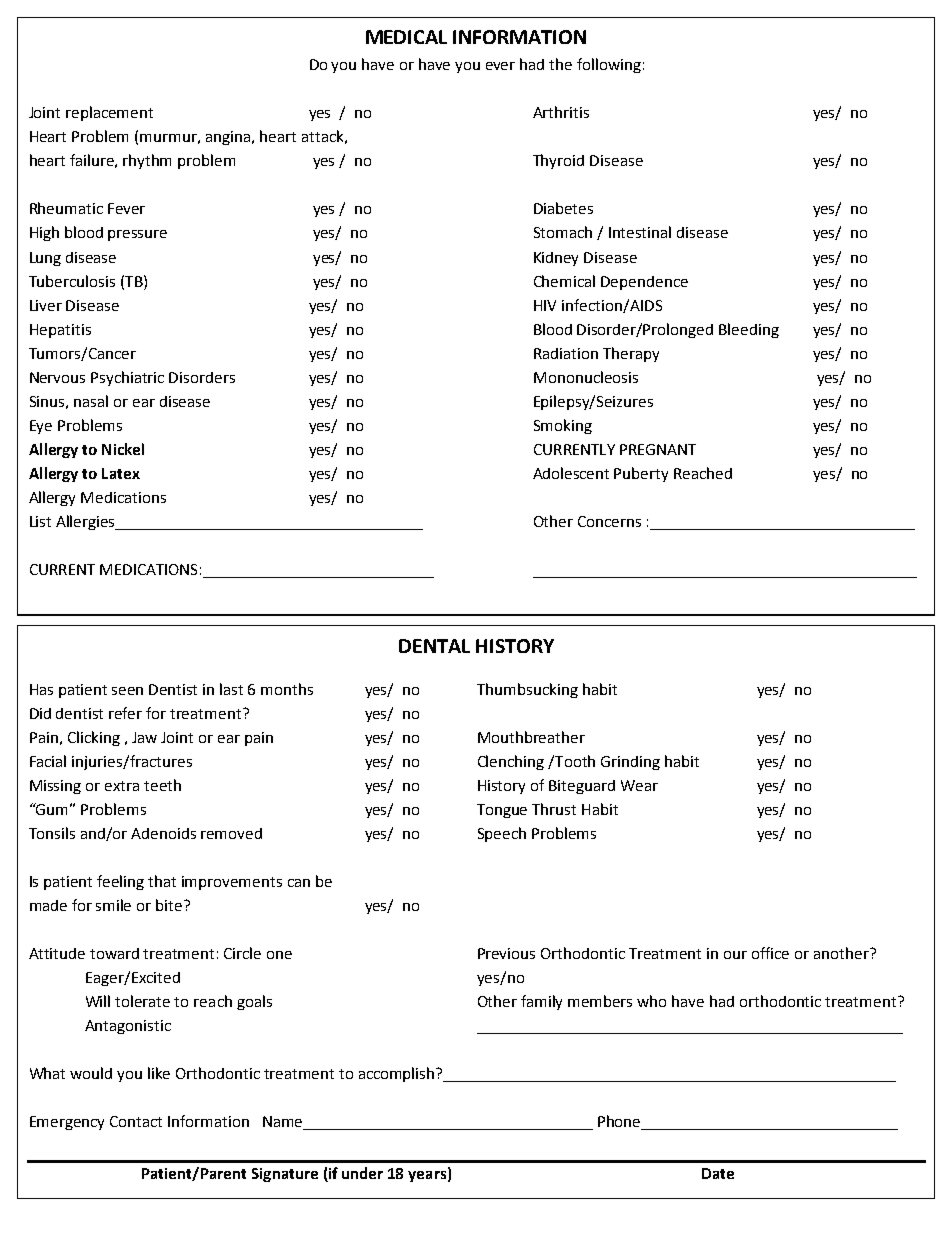 Image resolution: width=952 pixels, height=1233 pixels. I want to click on following, so click(609, 65).
